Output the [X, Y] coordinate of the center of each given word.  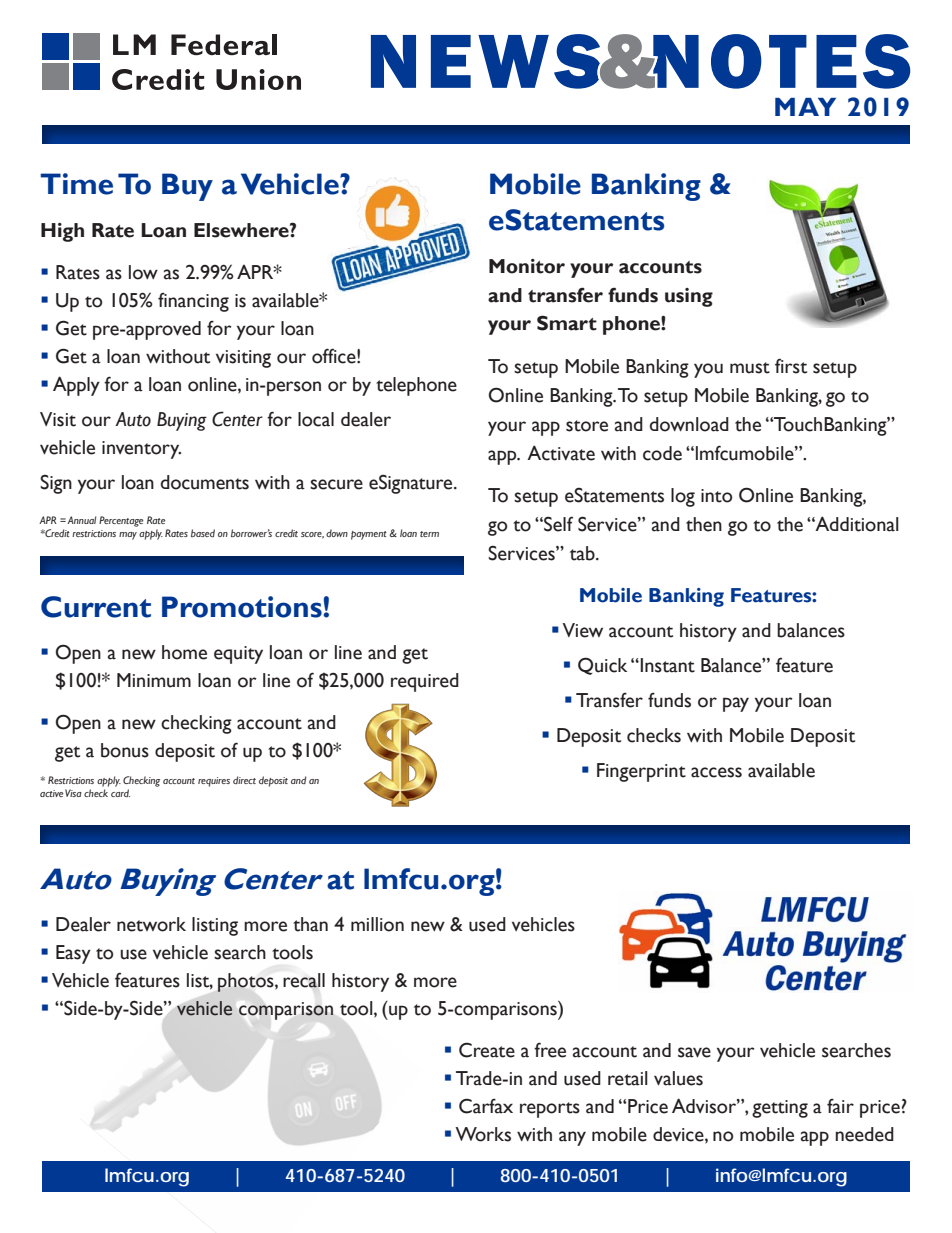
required [425, 682]
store [587, 426]
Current [96, 607]
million [377, 924]
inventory [141, 450]
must [750, 368]
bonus [125, 750]
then [704, 524]
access [716, 772]
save [694, 1052]
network [151, 924]
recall [304, 980]
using [689, 297]
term [429, 534]
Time [76, 184]
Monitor [527, 266]
